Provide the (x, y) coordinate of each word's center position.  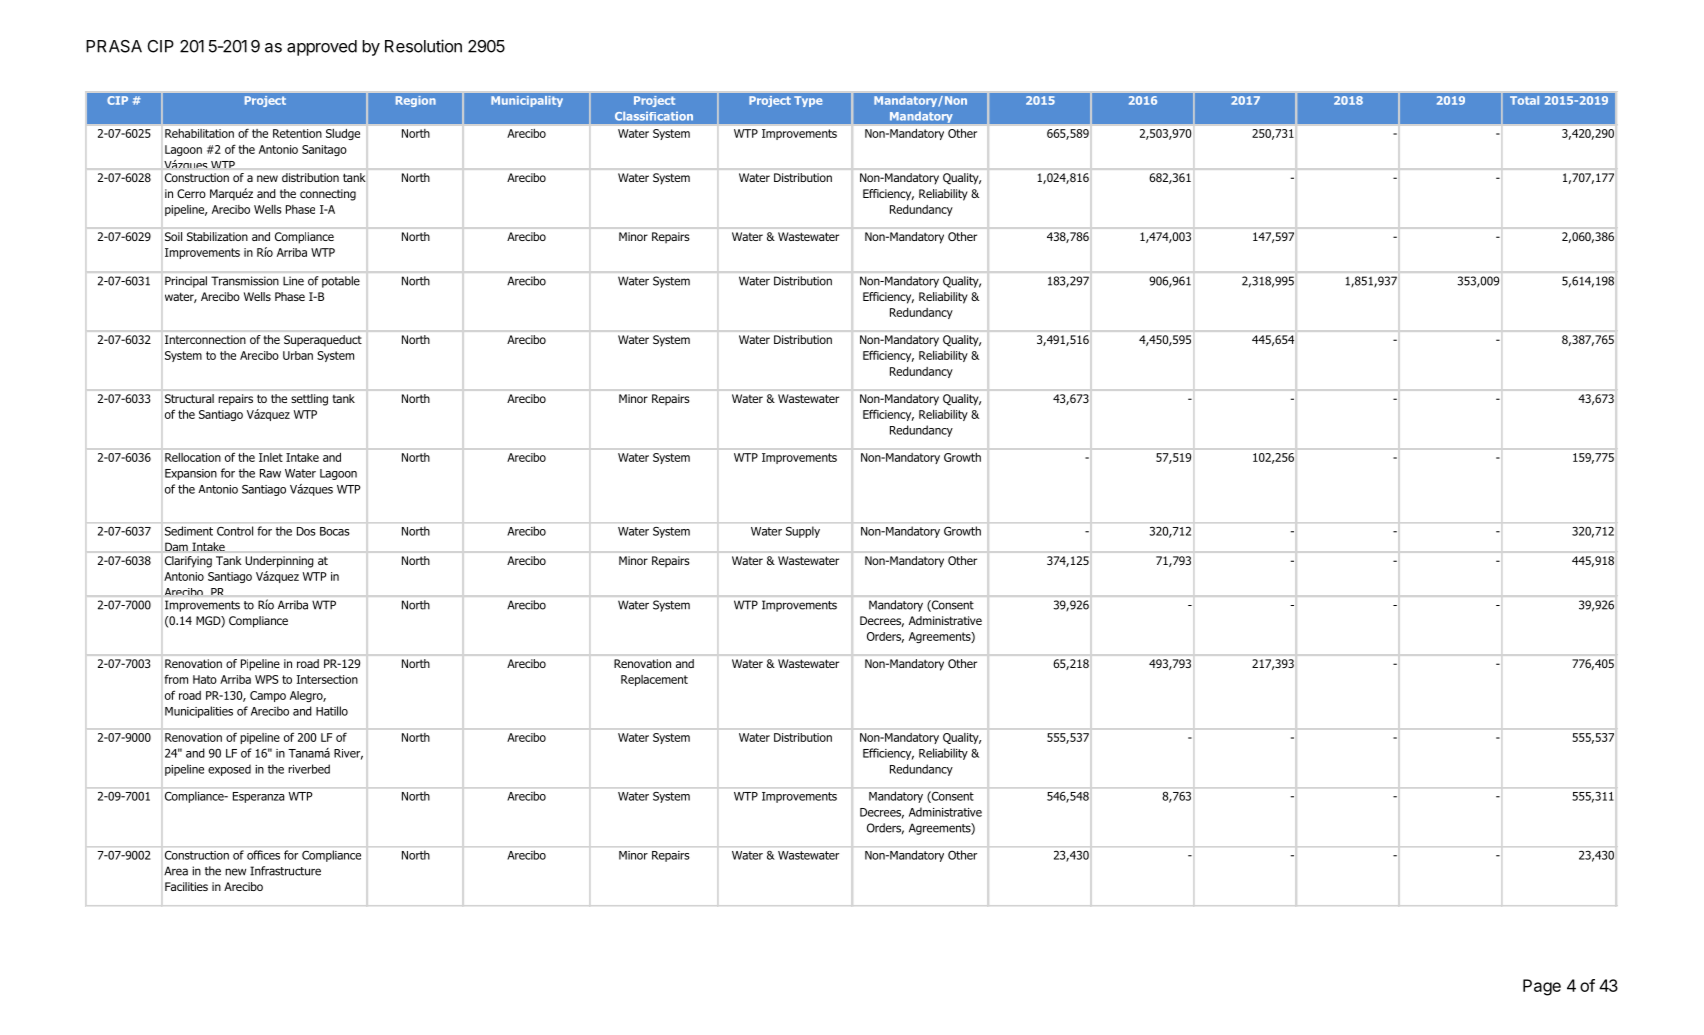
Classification (654, 116)
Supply (803, 532)
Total (1524, 100)
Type (808, 101)
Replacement (654, 680)
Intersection (327, 679)
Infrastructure (285, 871)
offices (263, 855)
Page (1542, 987)
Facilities (186, 886)
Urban (298, 355)
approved (322, 48)
